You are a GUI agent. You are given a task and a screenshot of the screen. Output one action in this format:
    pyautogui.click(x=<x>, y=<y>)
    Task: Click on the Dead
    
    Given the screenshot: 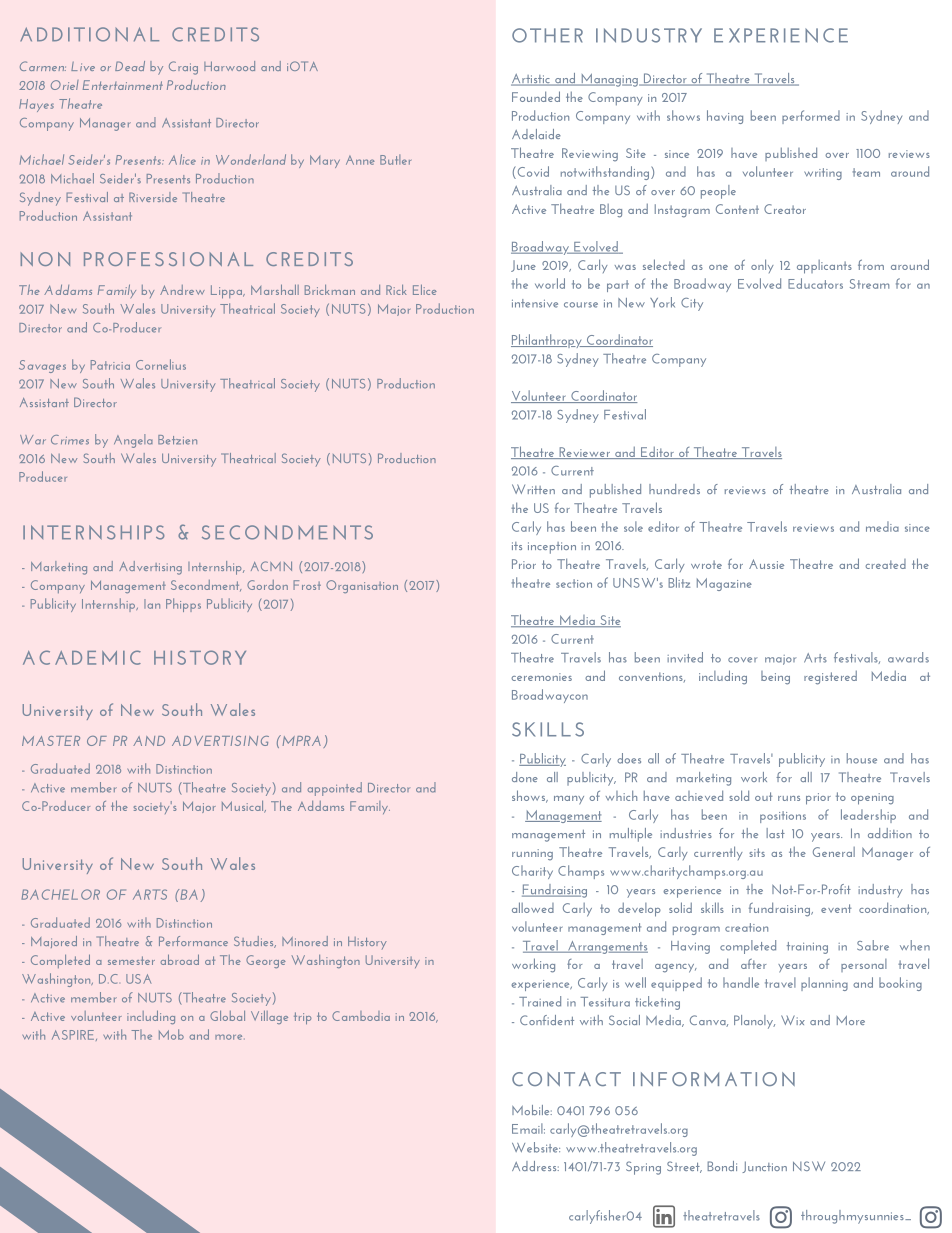 What is the action you would take?
    pyautogui.click(x=130, y=66)
